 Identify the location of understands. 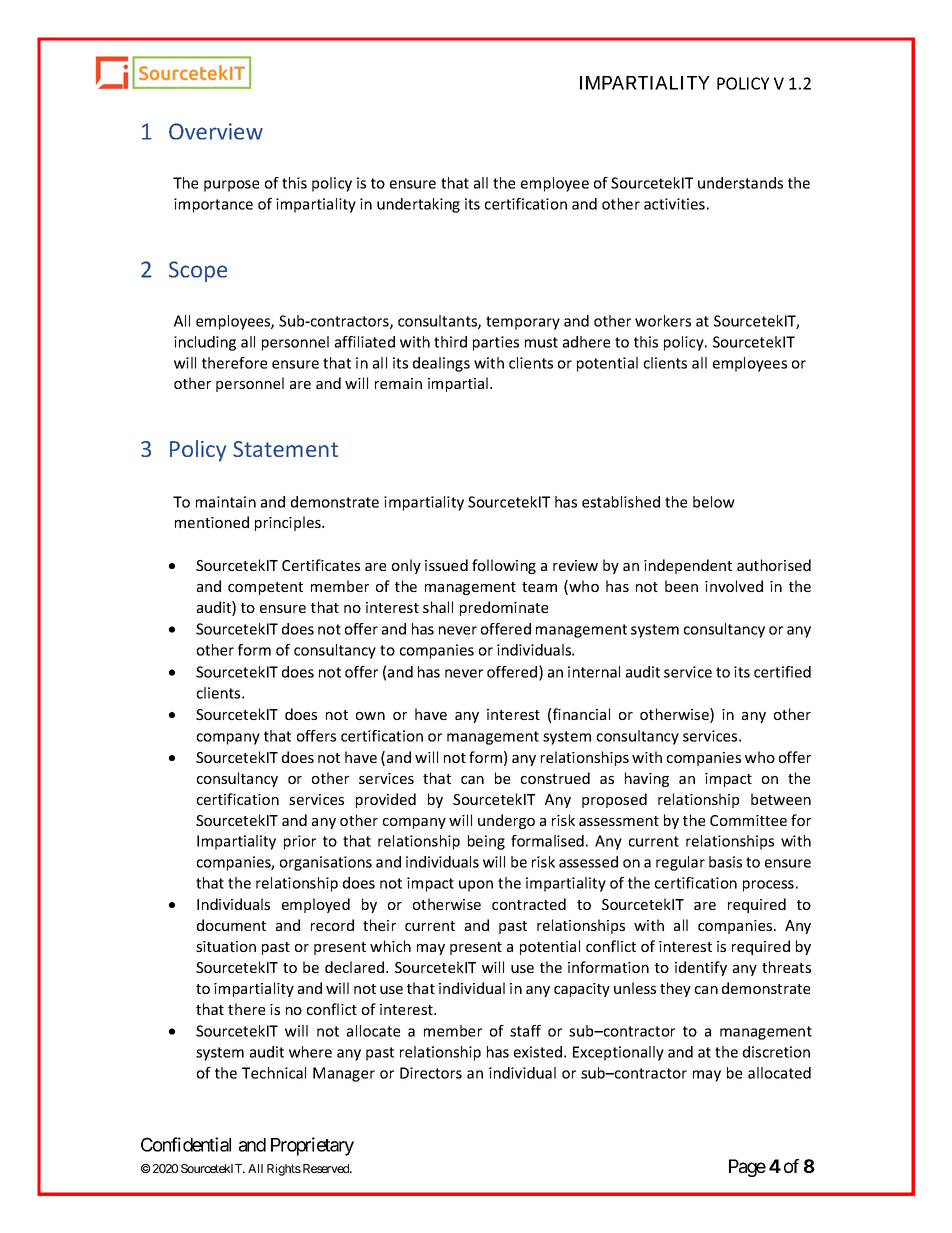
(740, 183).
